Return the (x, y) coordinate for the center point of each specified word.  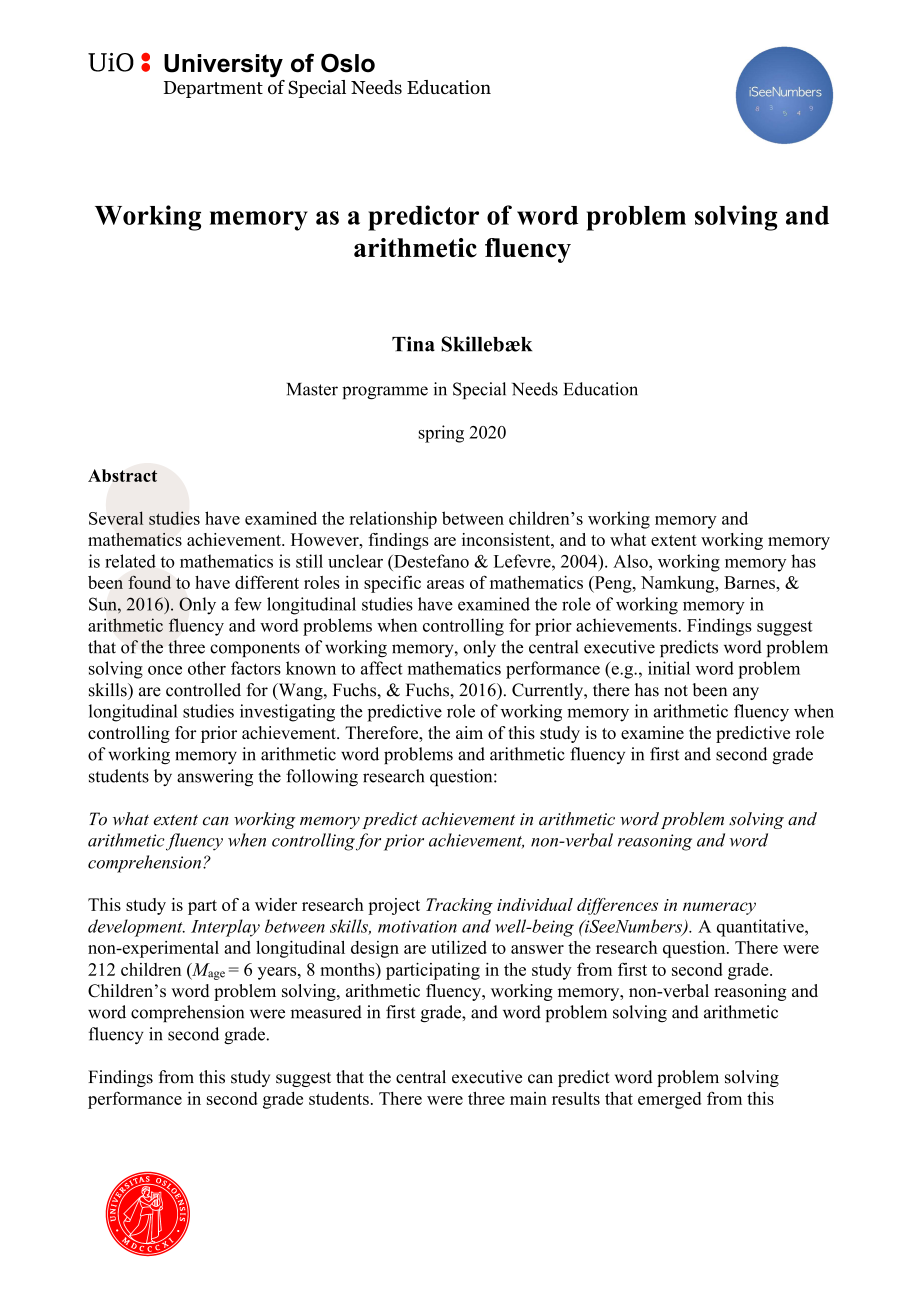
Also (631, 561)
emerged (670, 1100)
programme (385, 393)
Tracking (459, 906)
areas (445, 584)
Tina (413, 344)
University (223, 65)
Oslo (348, 63)
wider (276, 904)
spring (441, 434)
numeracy (719, 908)
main (528, 1098)
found (149, 582)
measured (326, 1012)
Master (312, 389)
